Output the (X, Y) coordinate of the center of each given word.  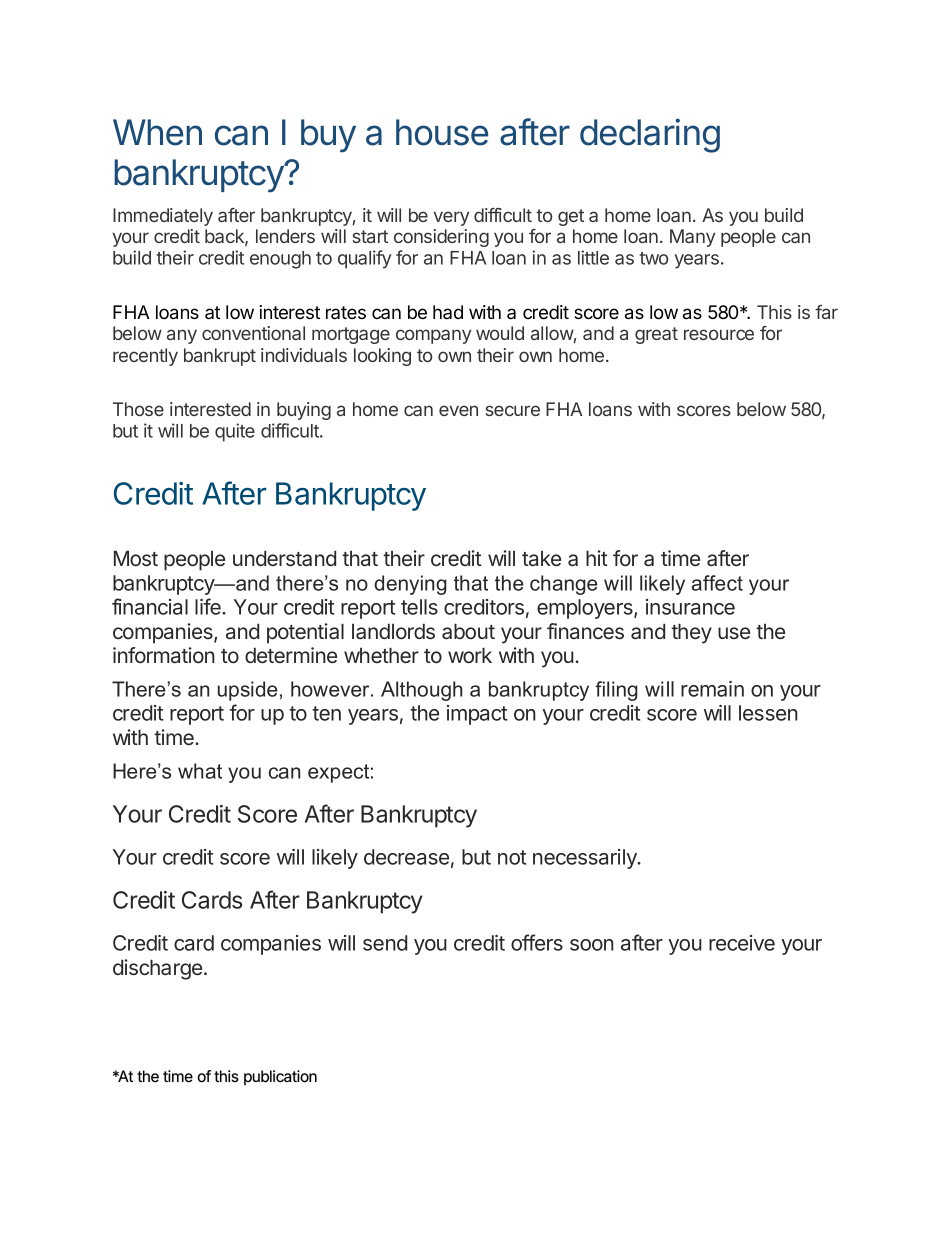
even (458, 410)
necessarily (586, 859)
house (442, 132)
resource (719, 334)
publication (280, 1078)
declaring (650, 135)
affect (717, 583)
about (468, 631)
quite (235, 432)
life (209, 606)
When (157, 132)
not (512, 857)
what (200, 771)
